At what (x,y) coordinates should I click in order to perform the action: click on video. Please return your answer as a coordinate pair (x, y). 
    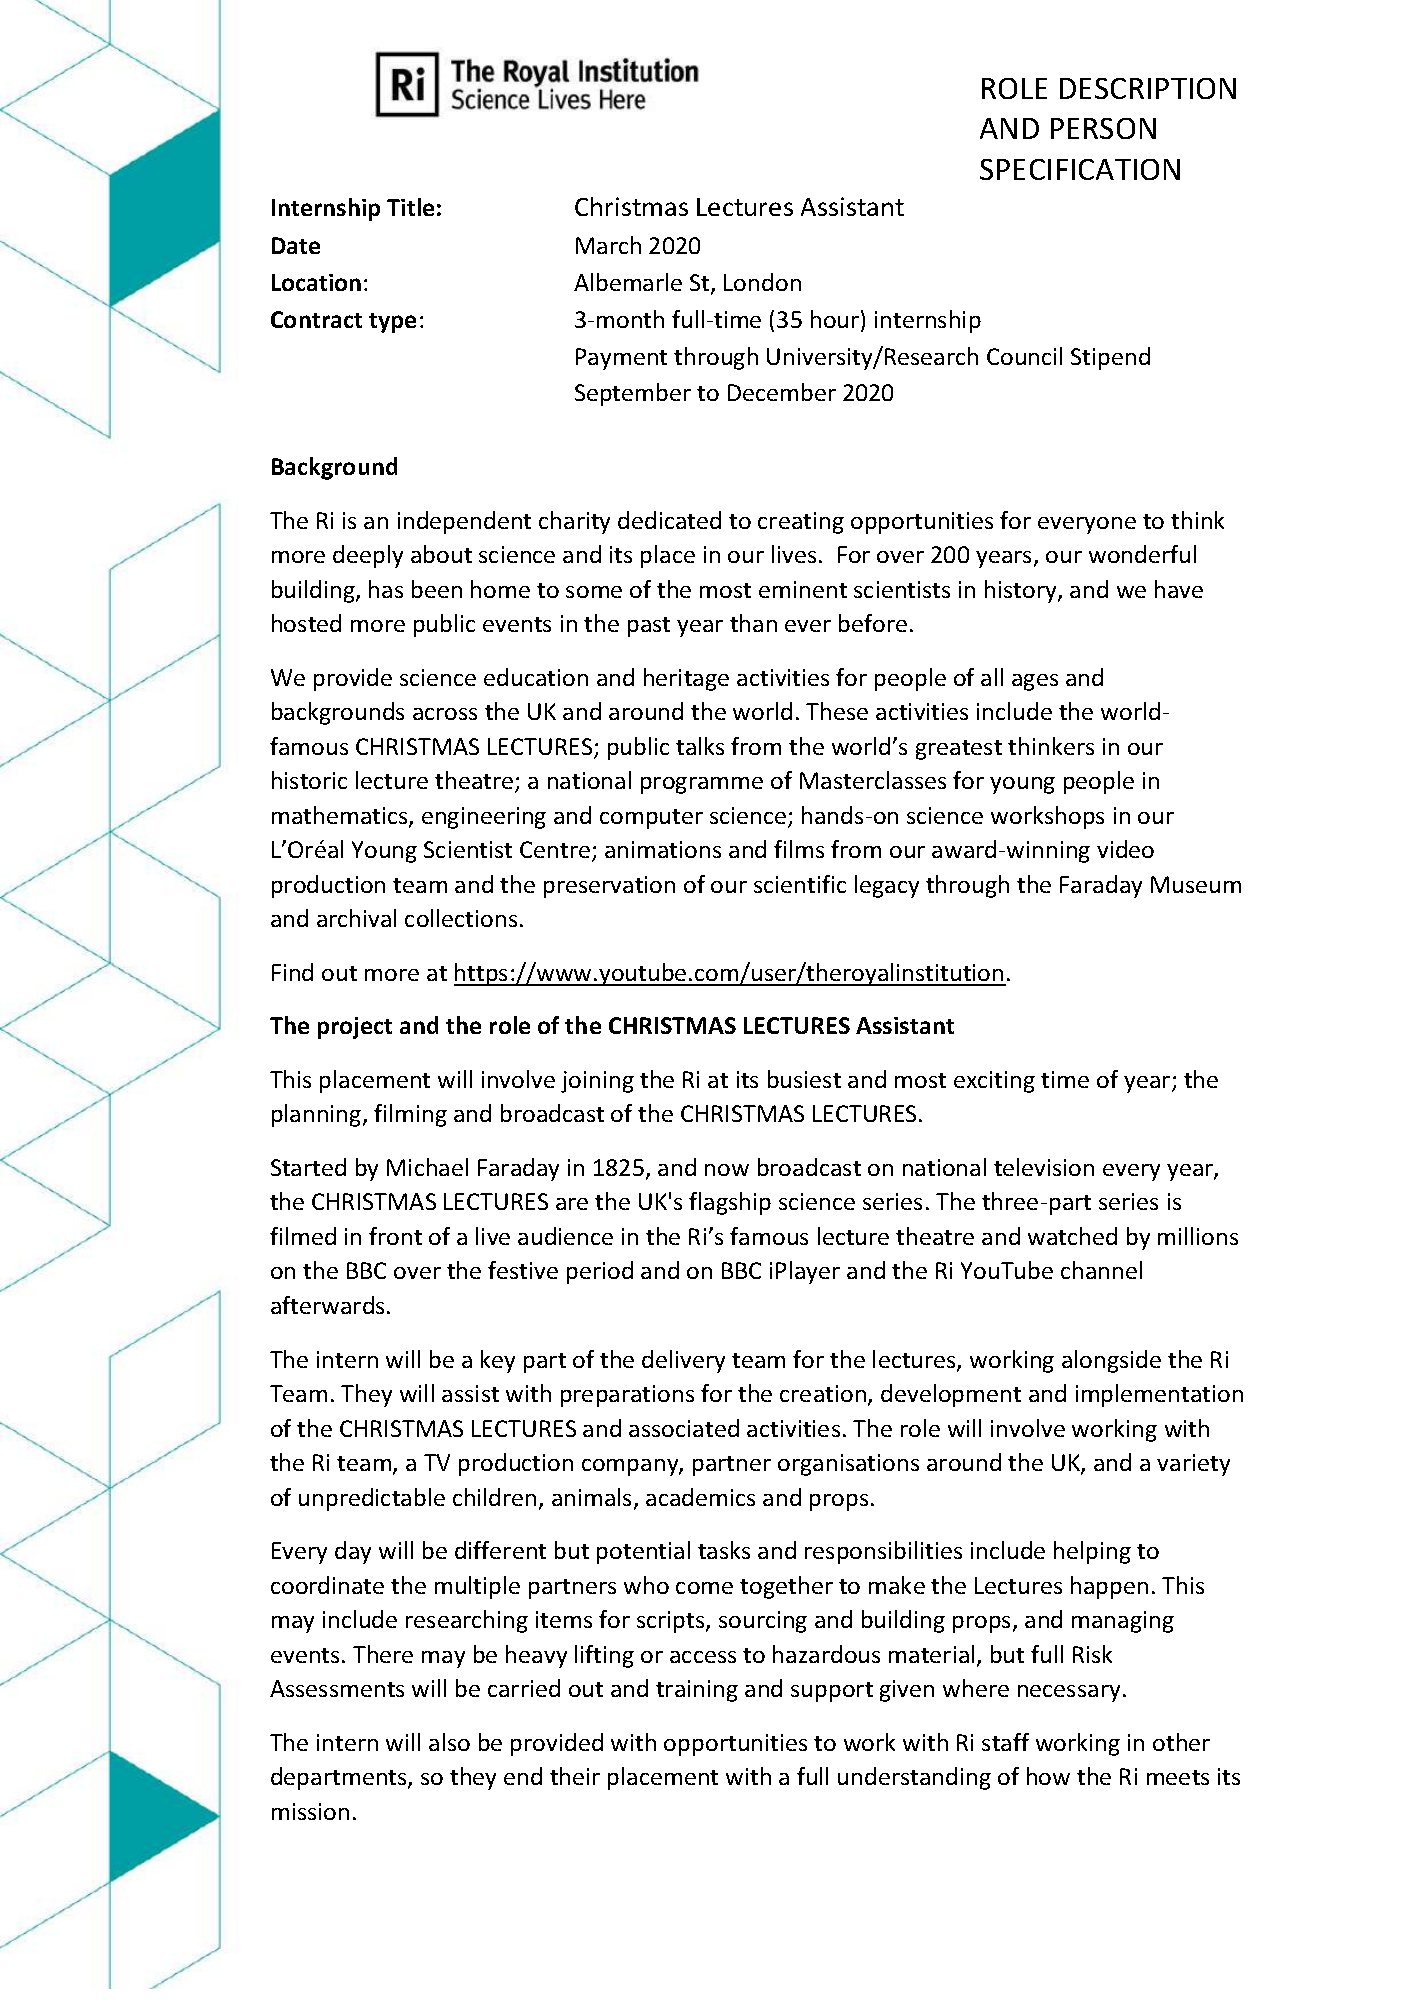
    Looking at the image, I should click on (1125, 849).
